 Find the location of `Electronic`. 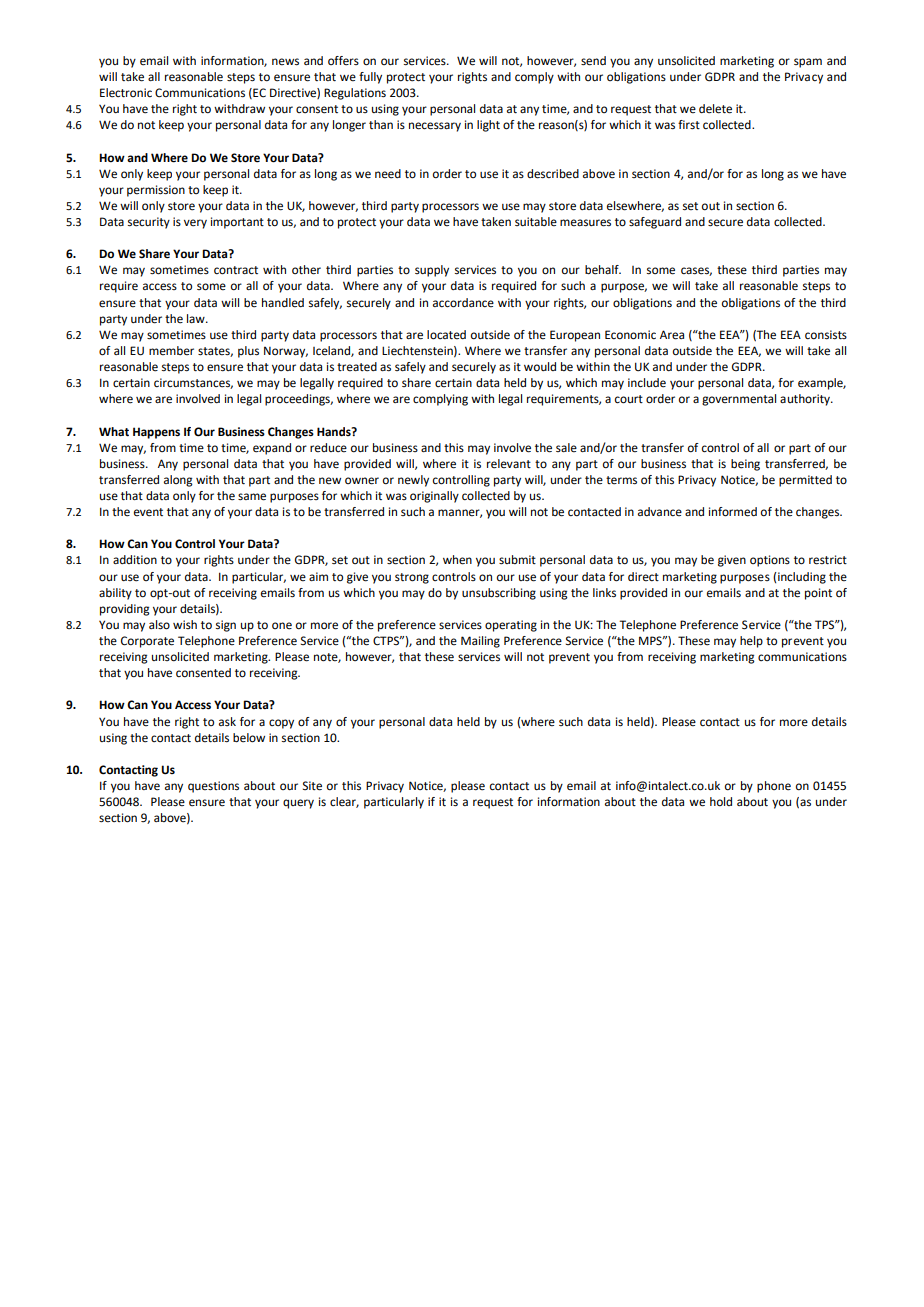

Electronic is located at coordinates (126, 93).
